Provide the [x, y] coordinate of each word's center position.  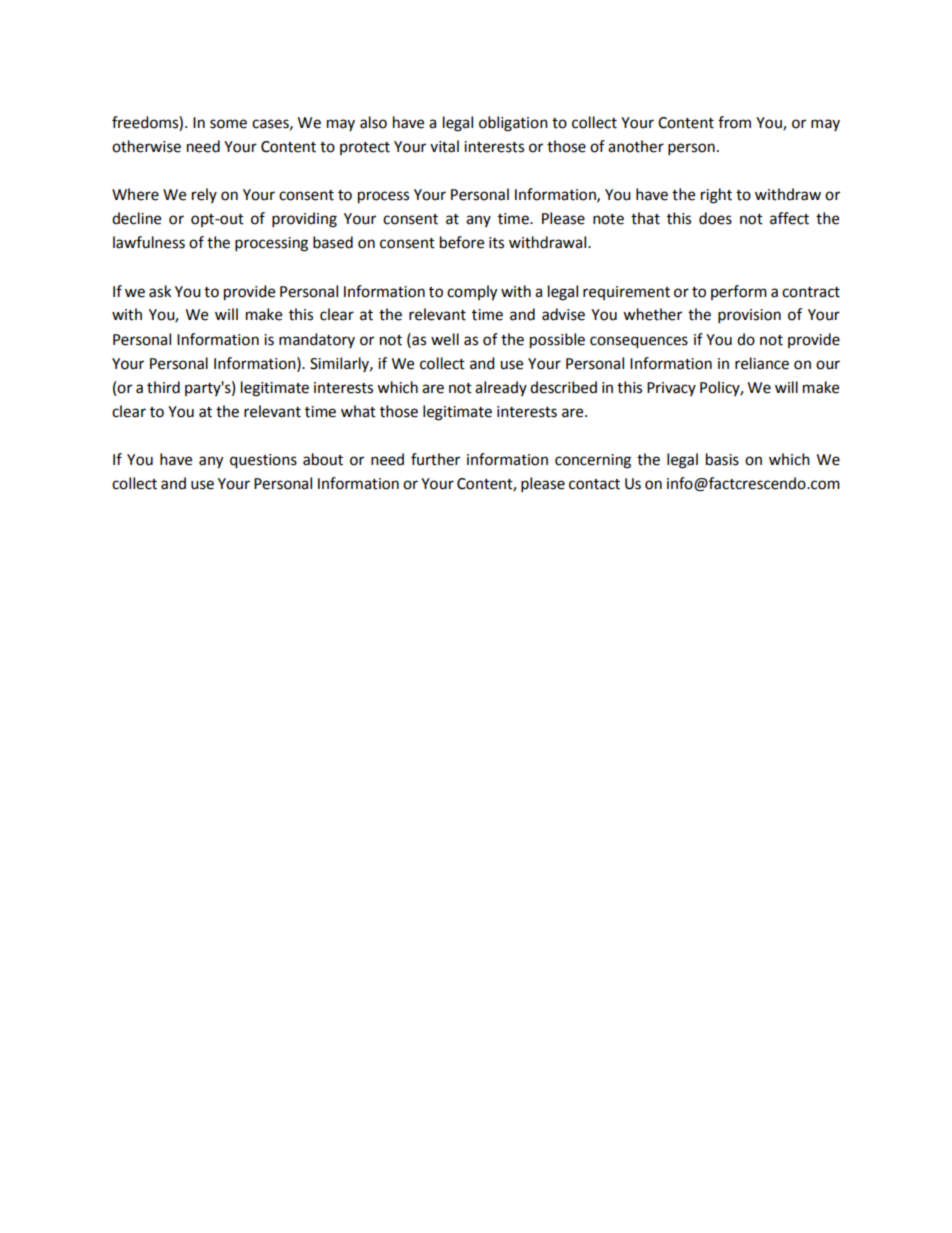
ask [160, 291]
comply [472, 293]
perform [739, 292]
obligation [513, 124]
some [228, 124]
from [734, 122]
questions [263, 461]
